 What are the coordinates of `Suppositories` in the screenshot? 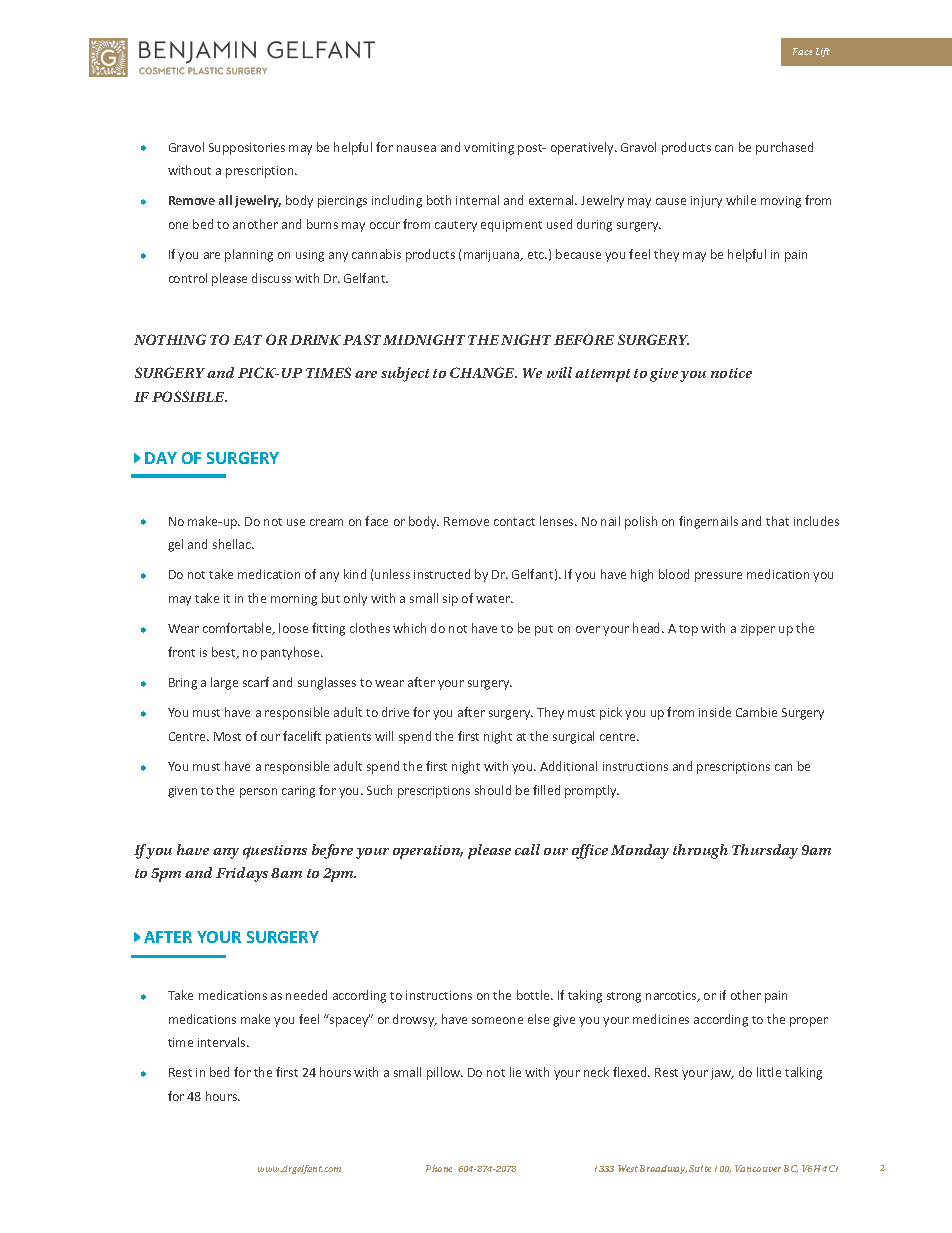 It's located at (247, 149).
